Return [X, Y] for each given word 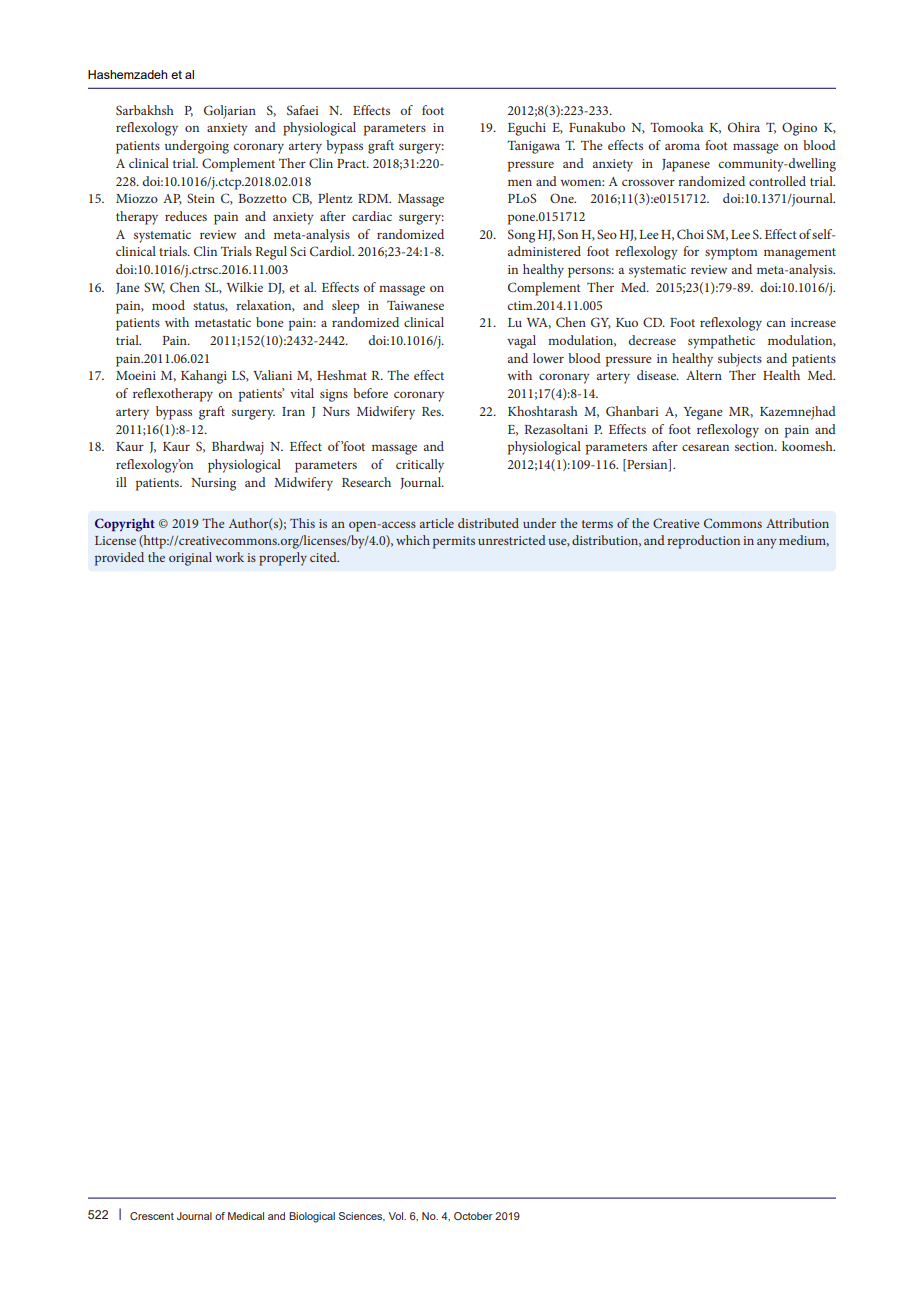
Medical [246, 1216]
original [190, 559]
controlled [777, 181]
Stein [201, 198]
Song [521, 236]
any [767, 544]
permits [454, 542]
